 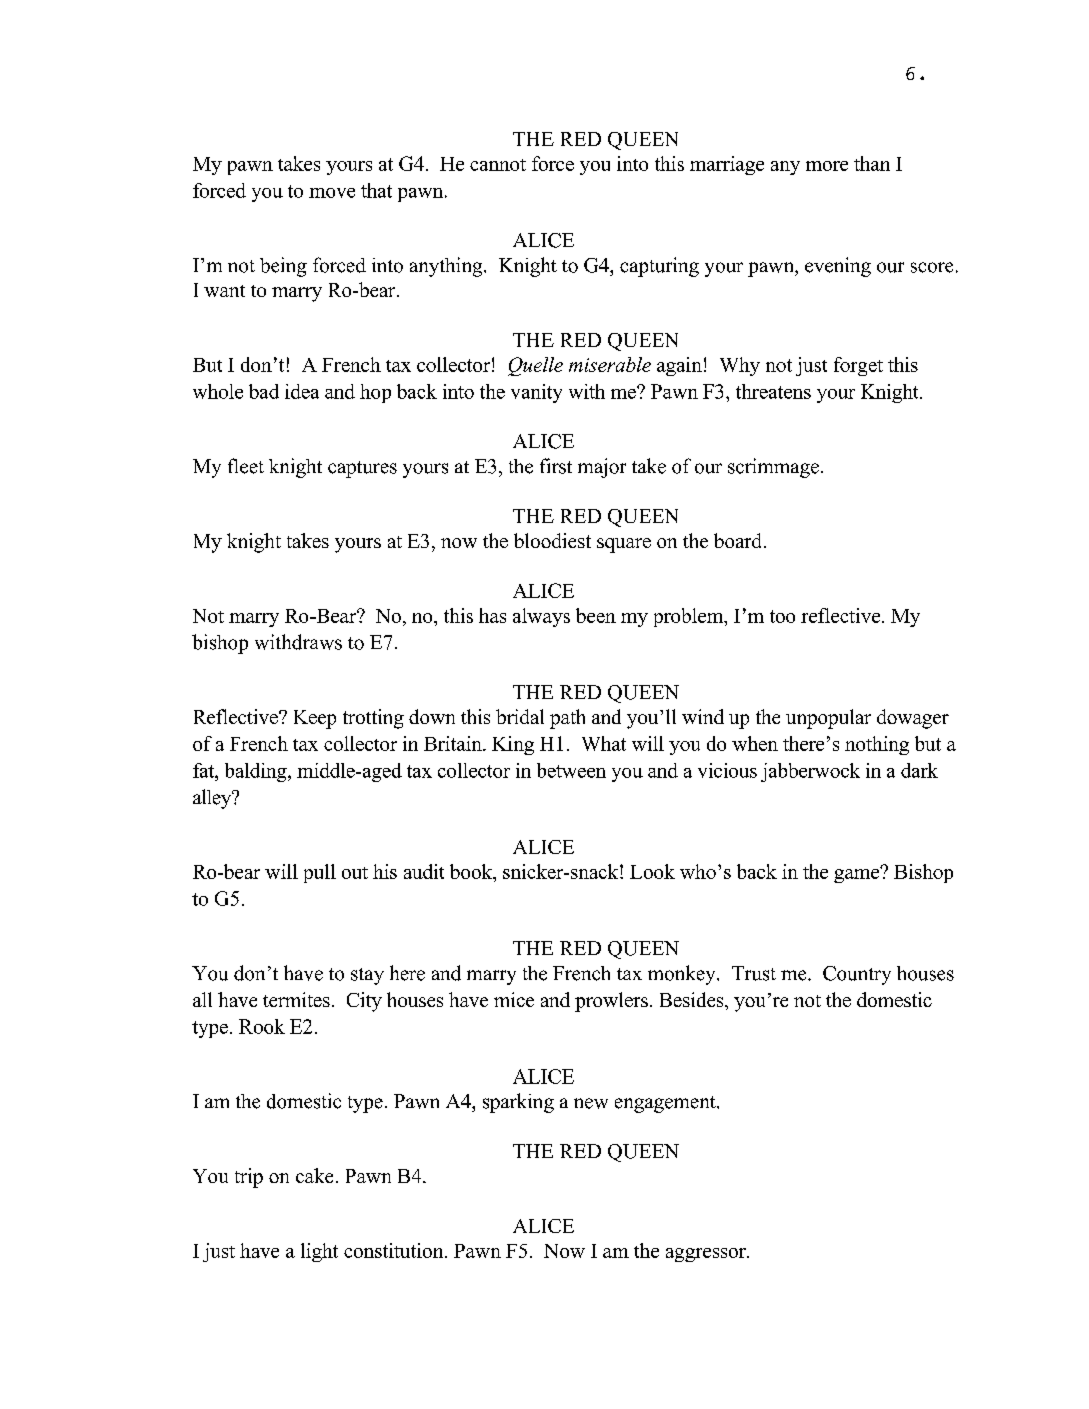 What do you see at coordinates (319, 1252) in the document?
I see `light` at bounding box center [319, 1252].
